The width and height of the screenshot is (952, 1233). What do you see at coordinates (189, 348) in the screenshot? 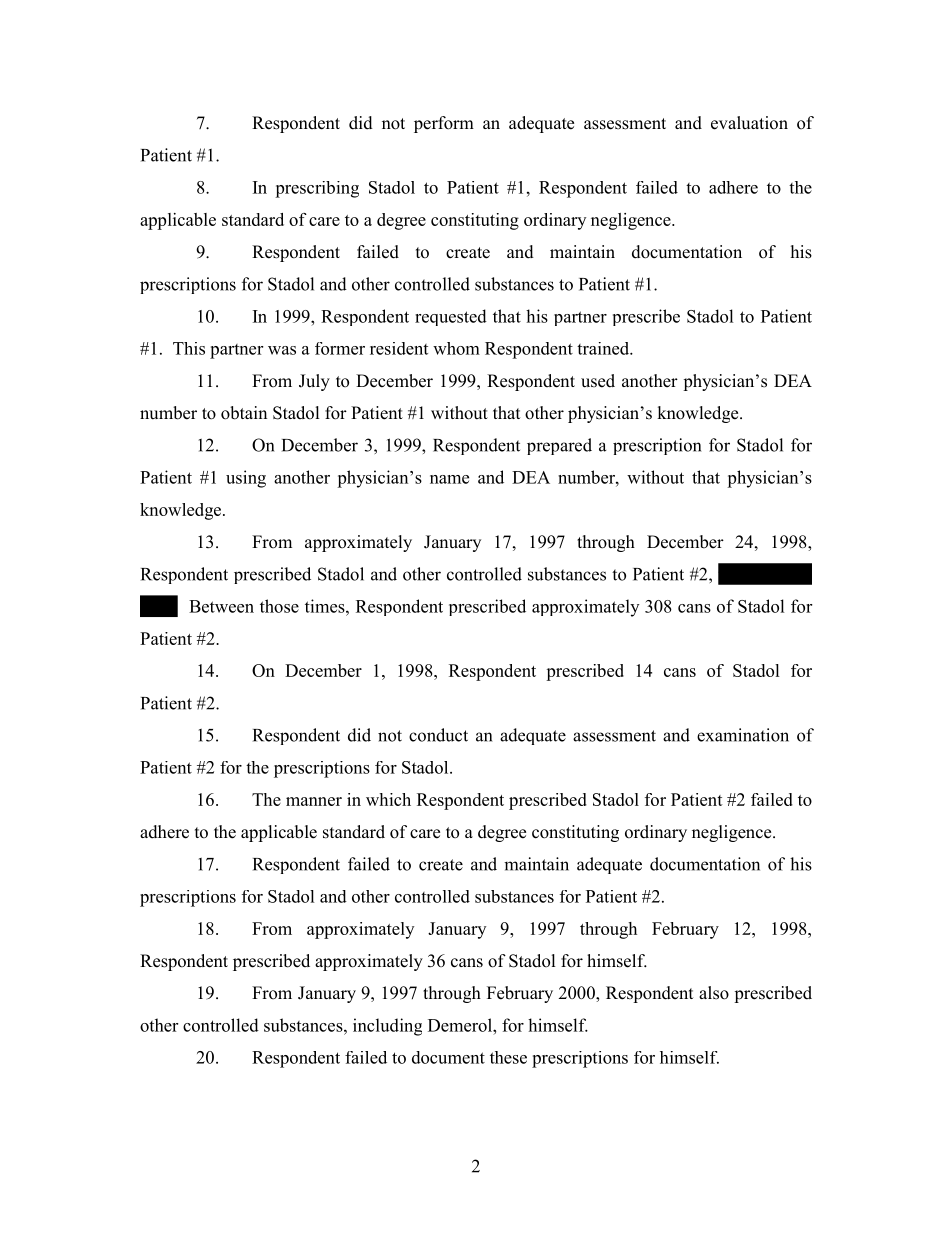
I see `This` at bounding box center [189, 348].
